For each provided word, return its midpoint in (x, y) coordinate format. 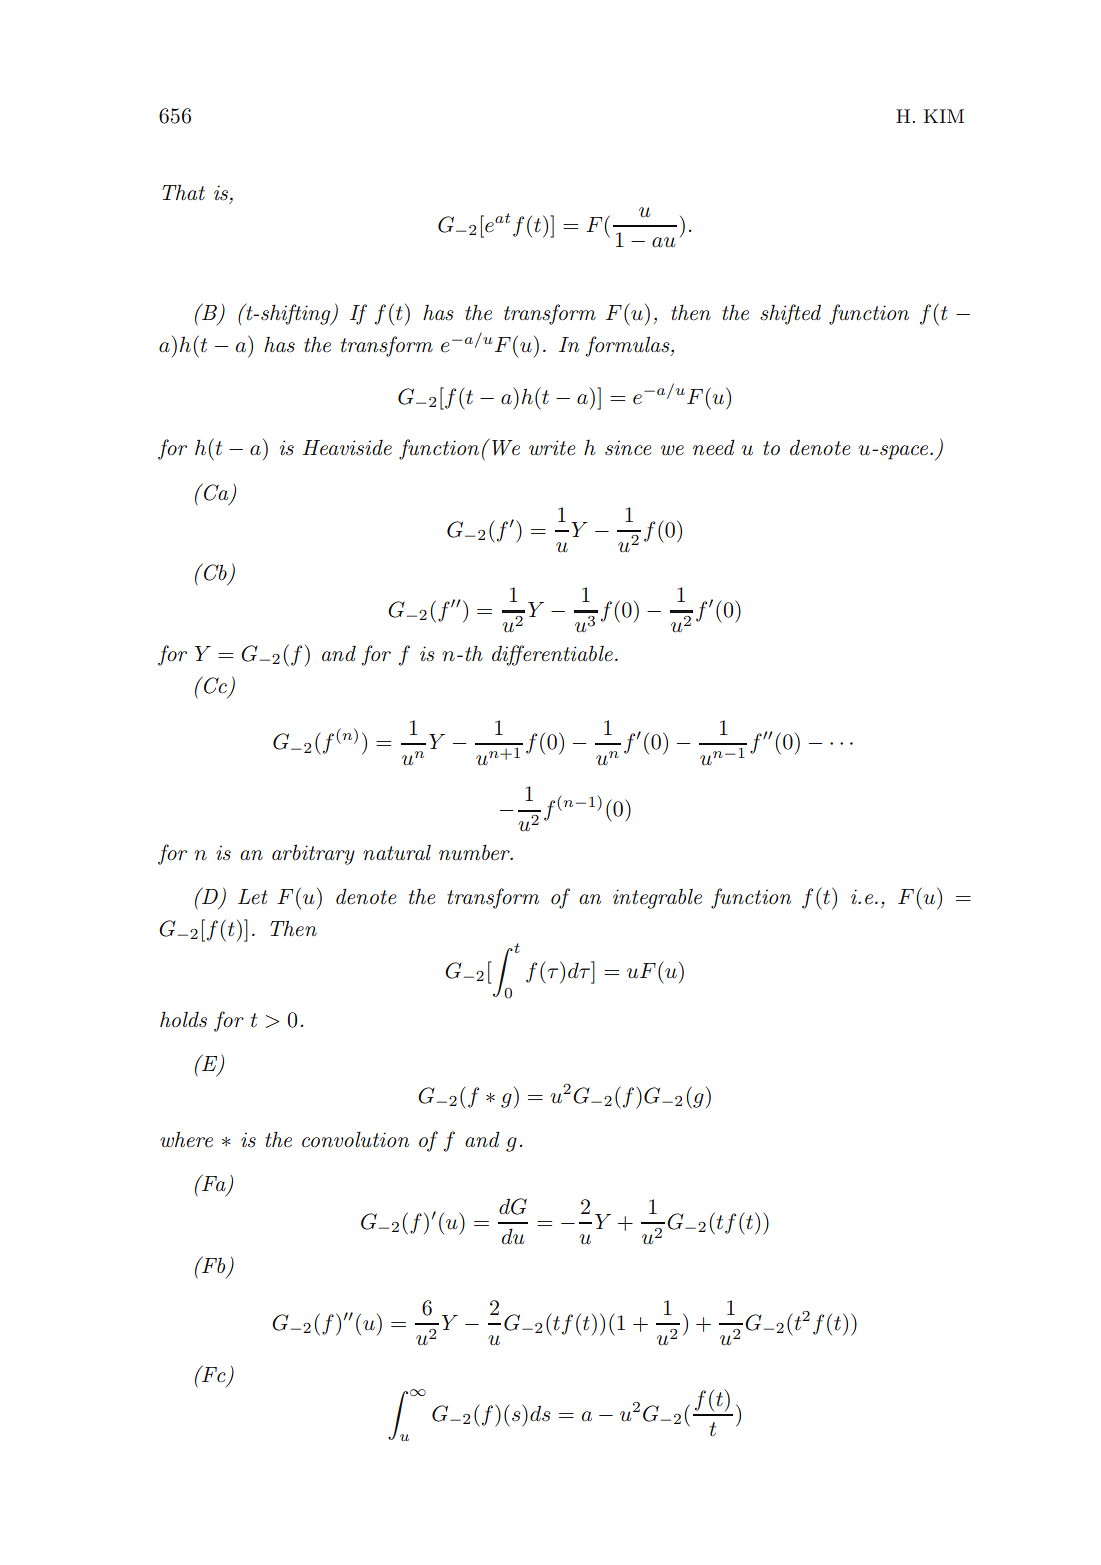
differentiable (552, 655)
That (183, 192)
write (552, 448)
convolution (355, 1139)
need (714, 447)
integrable (657, 899)
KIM (944, 116)
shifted (790, 314)
